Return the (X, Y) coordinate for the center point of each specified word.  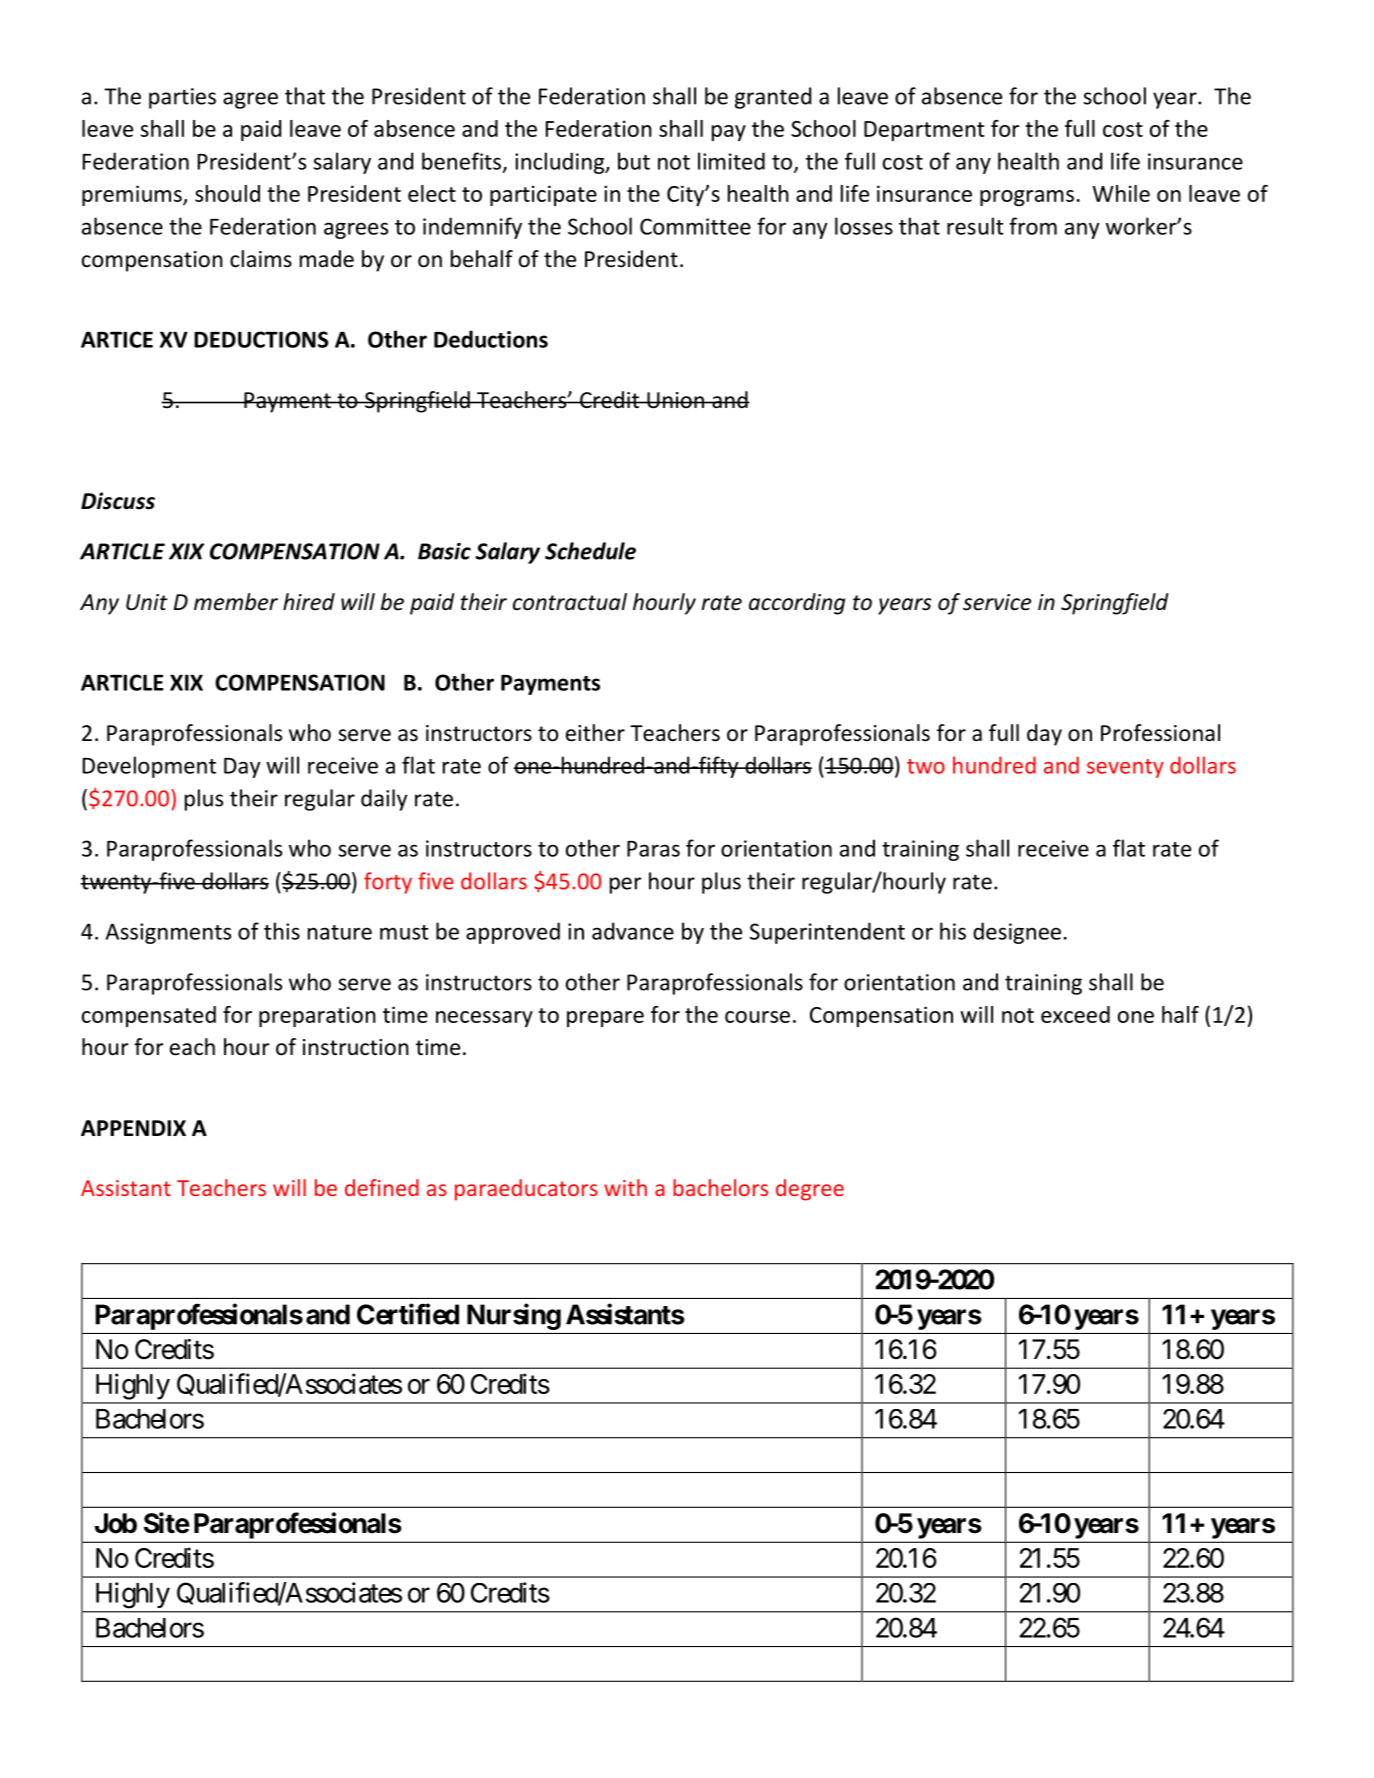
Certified (408, 1314)
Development (149, 767)
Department (924, 131)
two (926, 766)
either (595, 733)
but (634, 161)
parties (182, 98)
